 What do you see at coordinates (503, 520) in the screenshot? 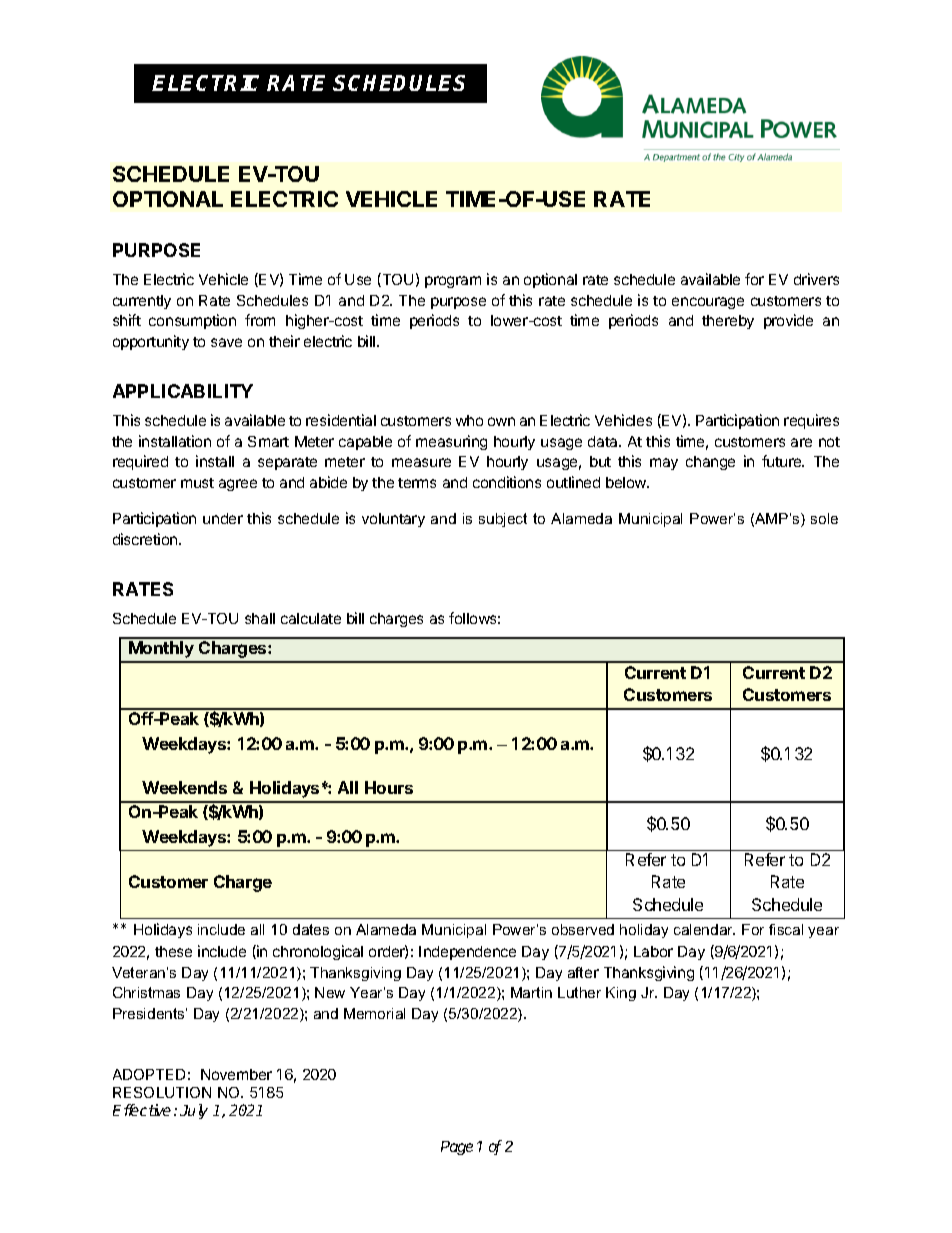
I see `subject` at bounding box center [503, 520].
